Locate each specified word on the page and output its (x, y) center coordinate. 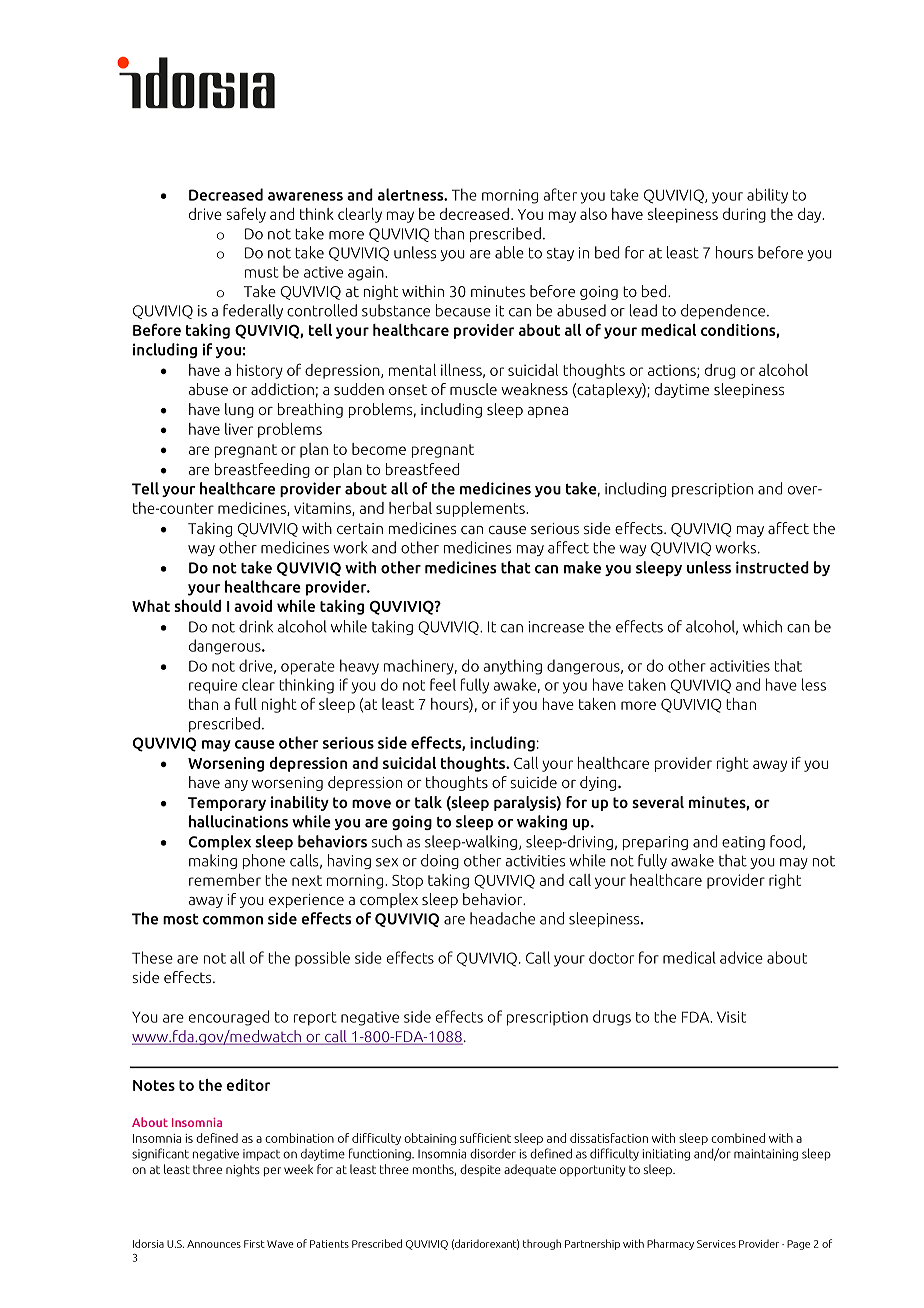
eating (743, 843)
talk (428, 802)
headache (502, 918)
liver (239, 429)
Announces (214, 1244)
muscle (473, 389)
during (744, 215)
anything (512, 667)
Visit (731, 1017)
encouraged (229, 1018)
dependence (723, 311)
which (762, 626)
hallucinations (238, 821)
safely (246, 215)
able (509, 252)
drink (256, 626)
